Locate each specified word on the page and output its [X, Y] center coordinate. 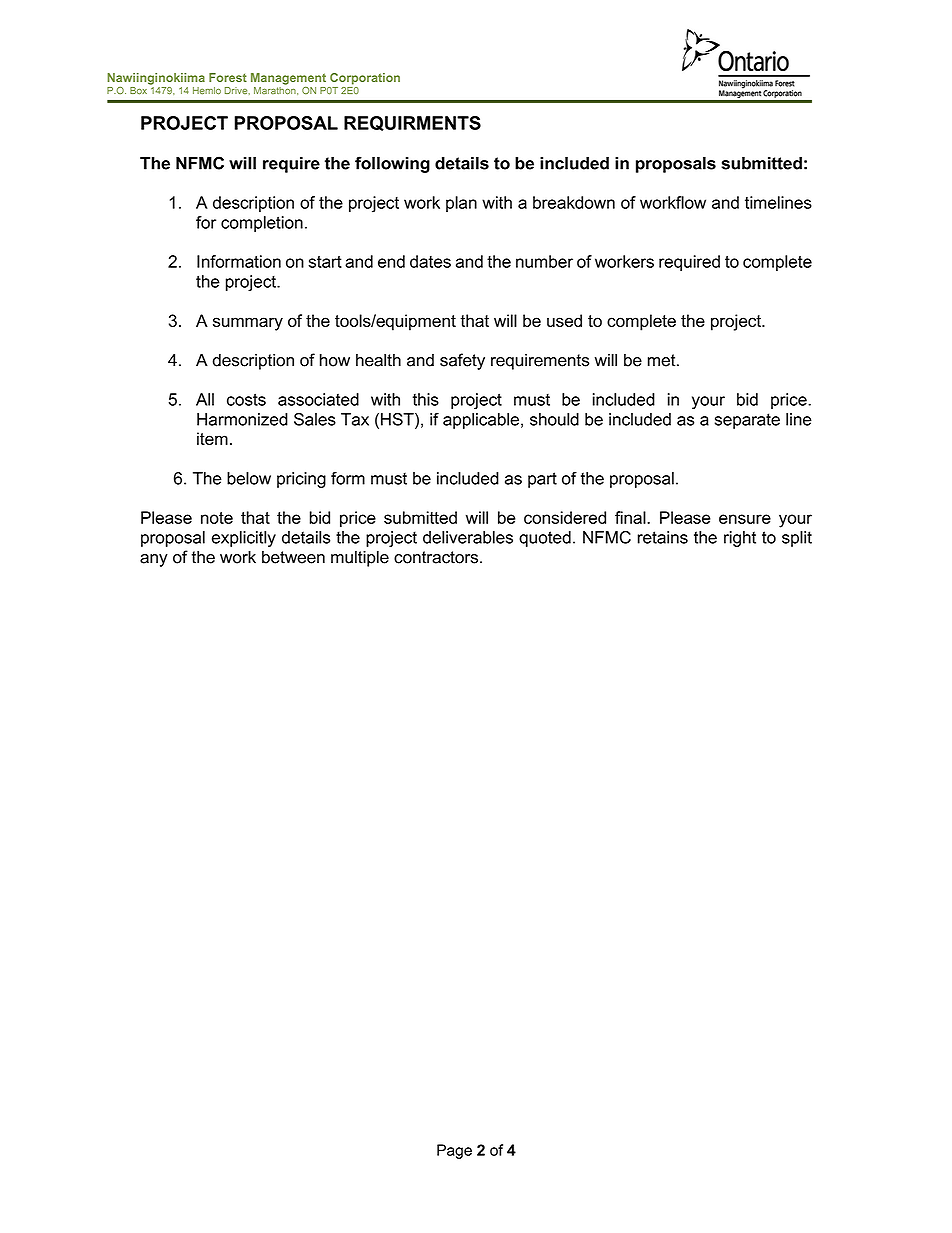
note [217, 518]
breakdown [574, 202]
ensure [745, 519]
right [740, 539]
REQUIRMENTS [412, 123]
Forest [228, 77]
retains [662, 537]
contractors [437, 557]
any [154, 560]
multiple [360, 558]
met [663, 360]
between [293, 557]
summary [248, 324]
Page [454, 1151]
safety [462, 361]
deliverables [468, 537]
